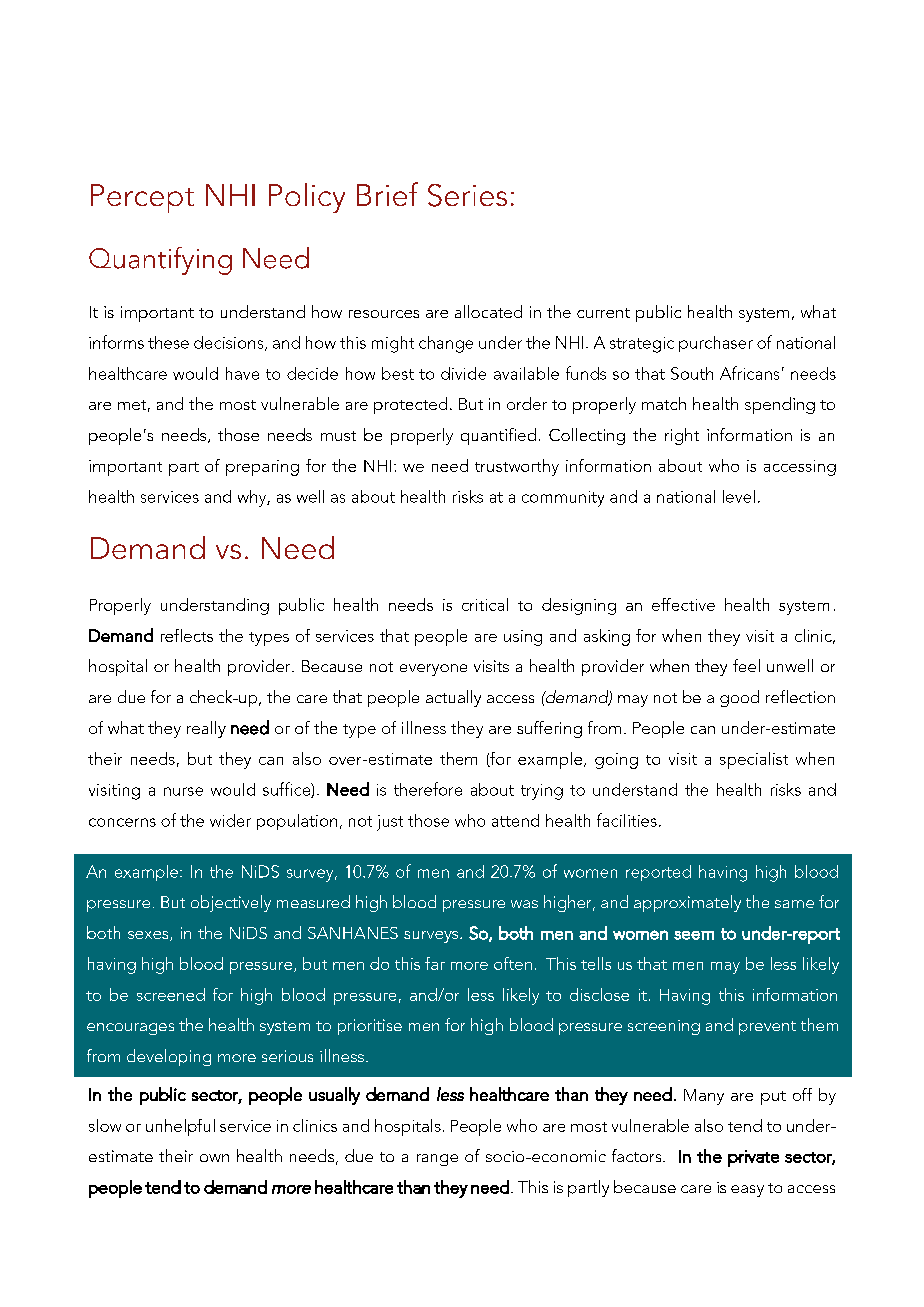 The height and width of the document is (1307, 924). Describe the element at coordinates (687, 903) in the document. I see `approximately` at that location.
